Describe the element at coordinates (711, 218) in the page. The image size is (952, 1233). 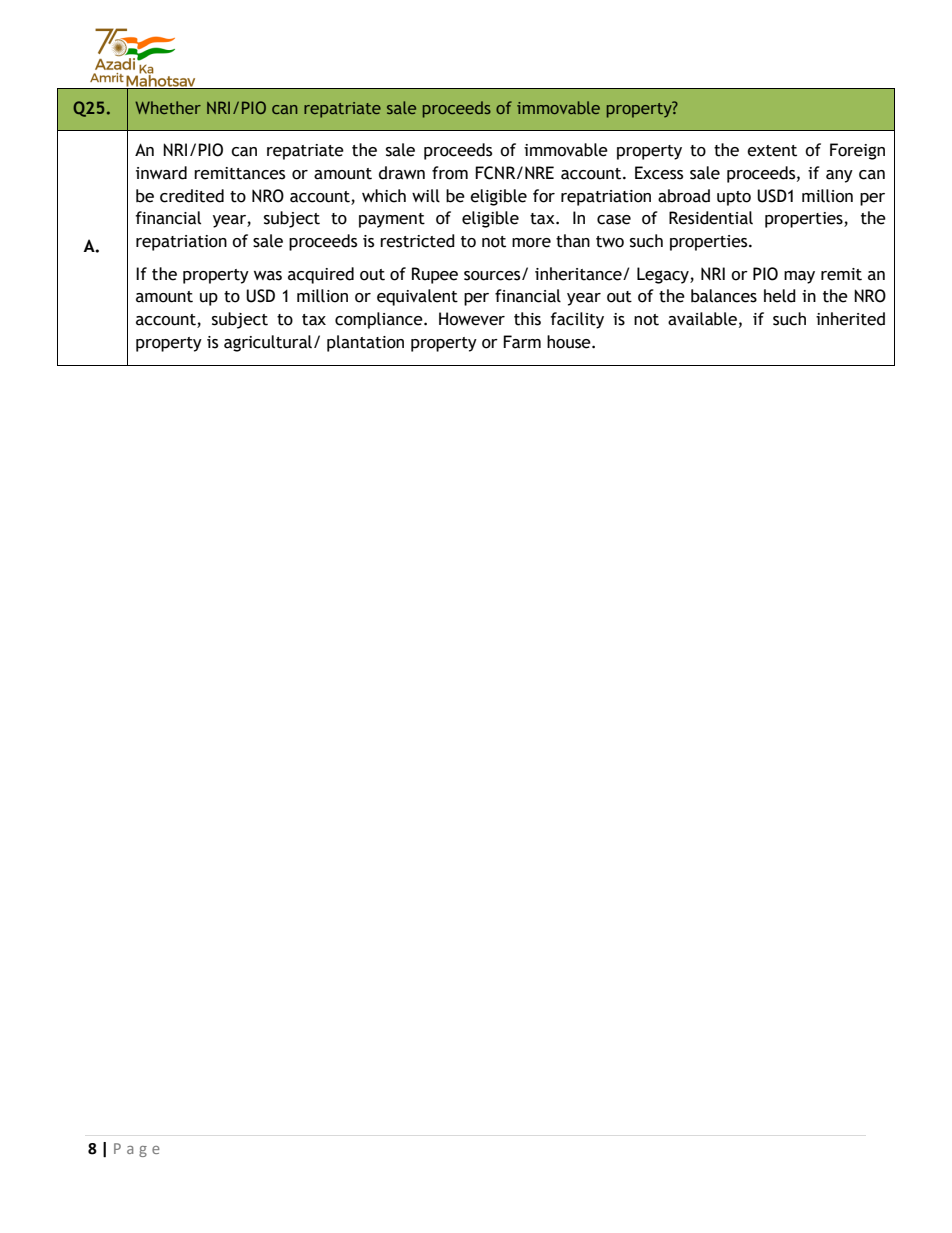
I see `Residential` at that location.
